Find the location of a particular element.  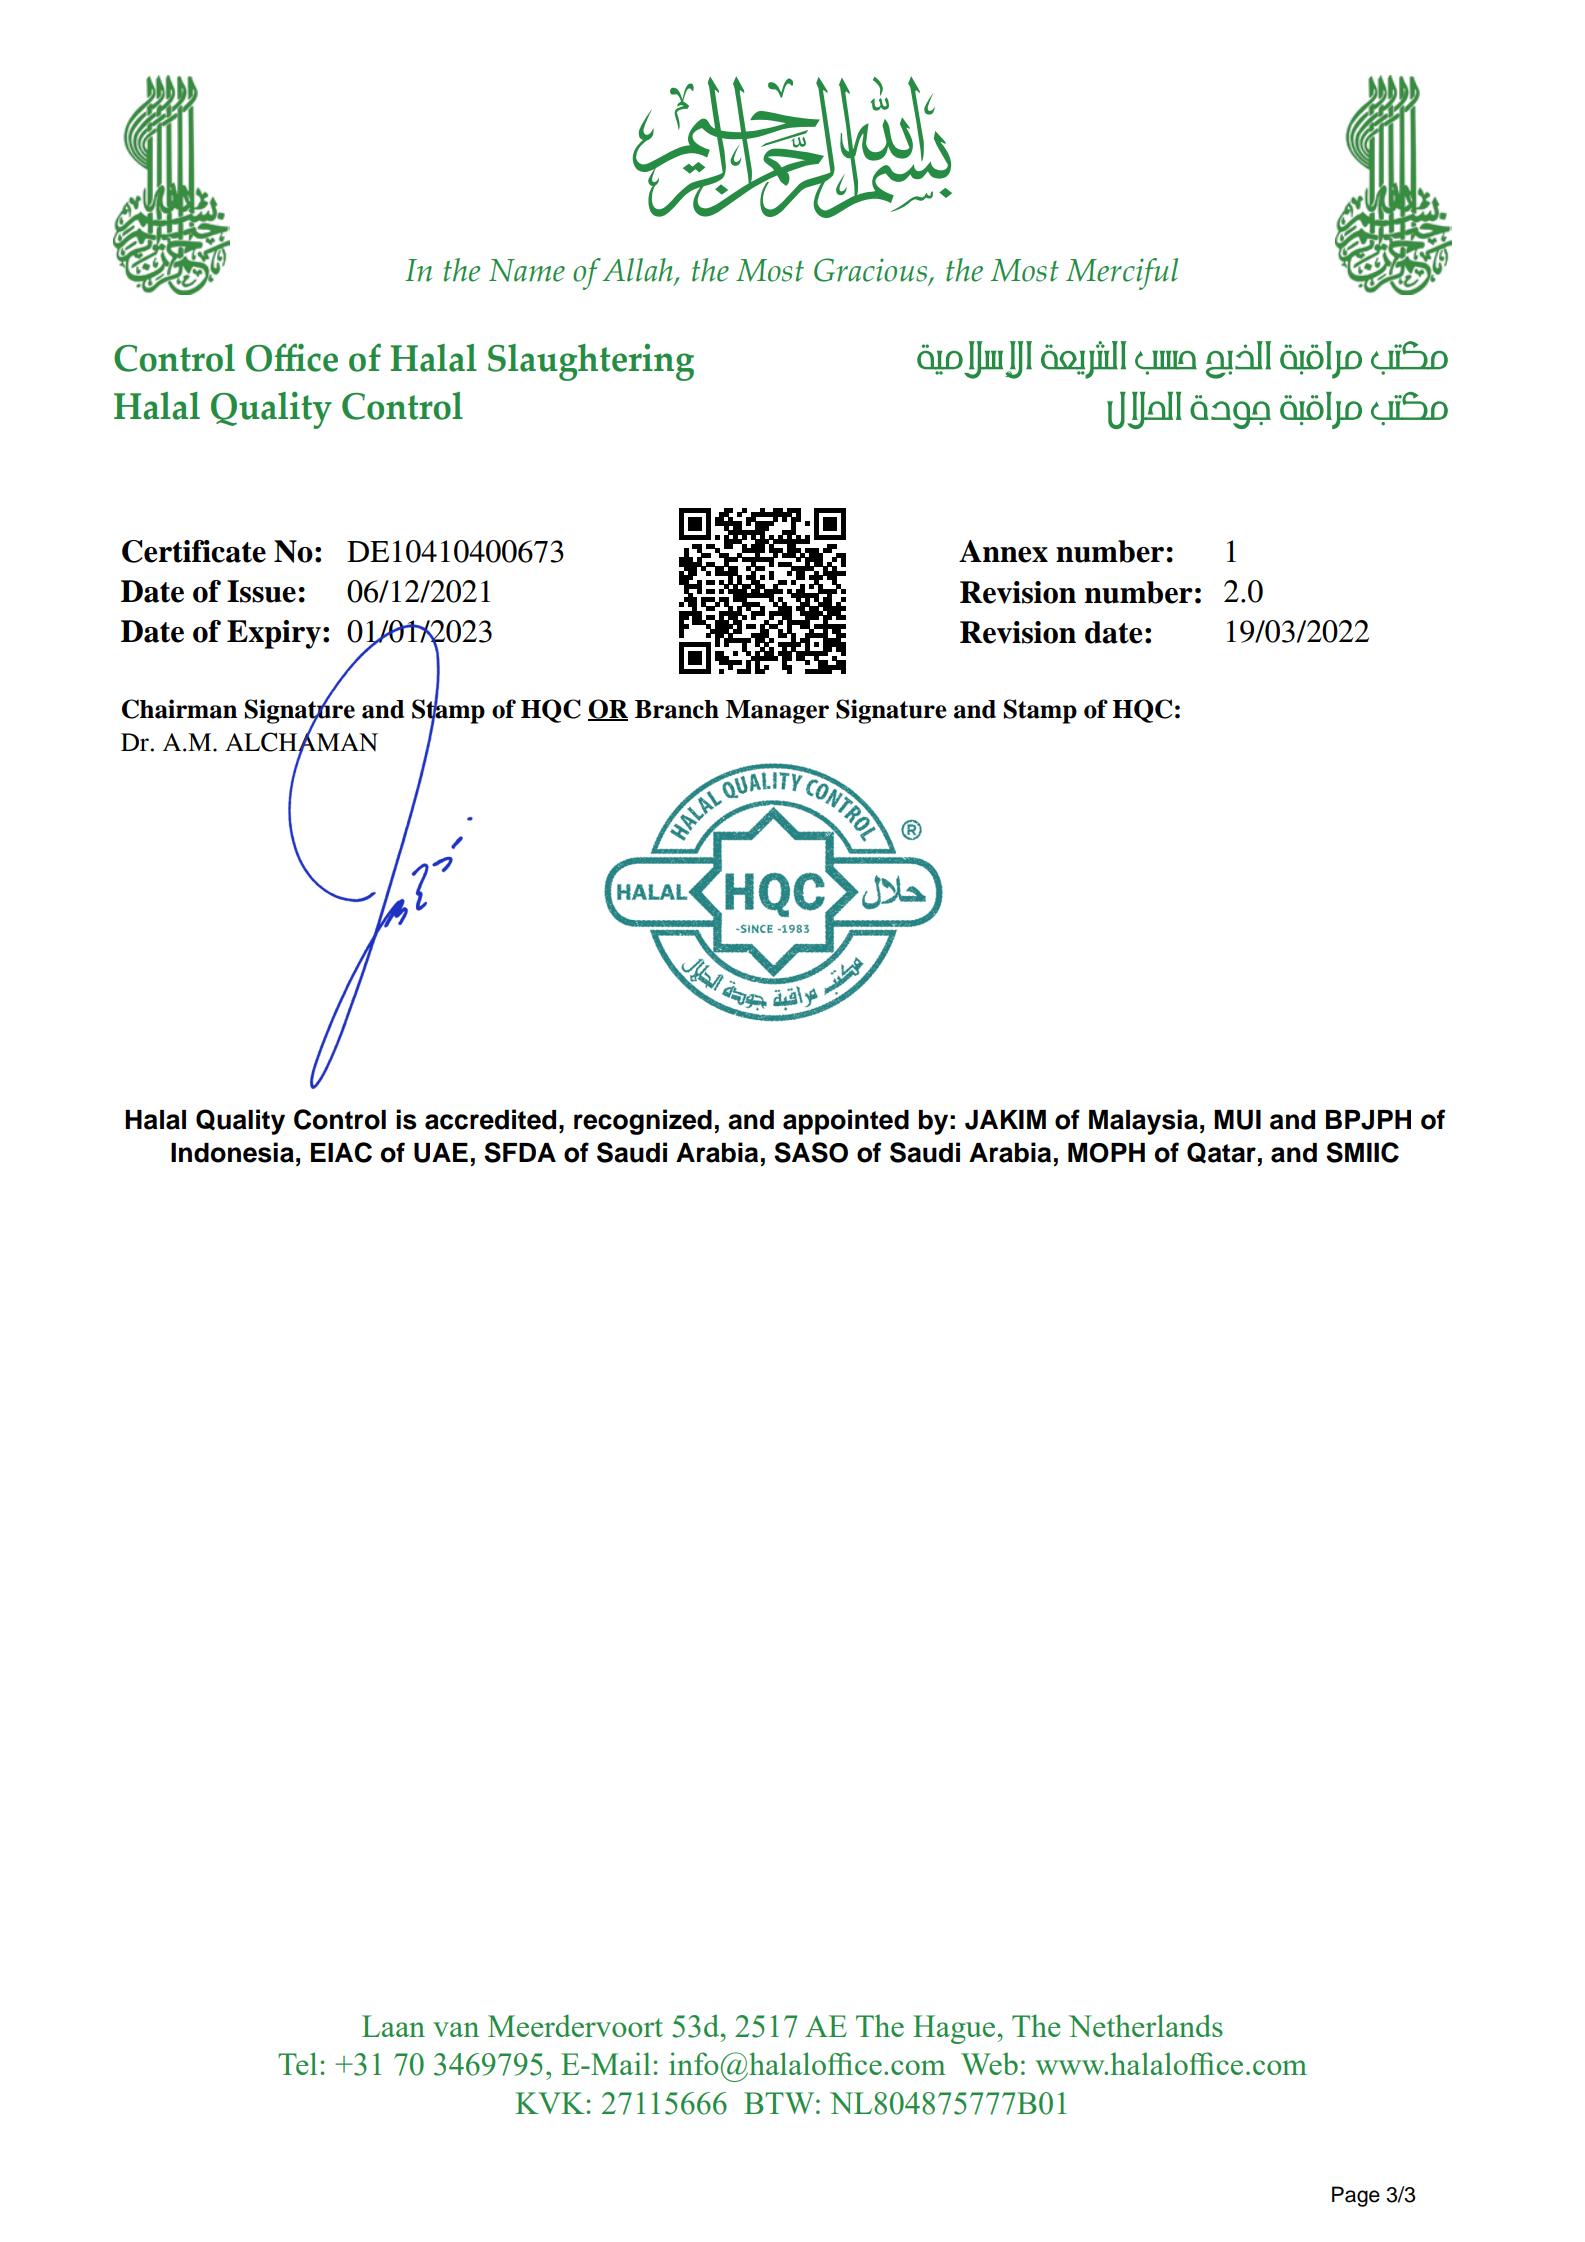

Merciful is located at coordinates (1122, 274).
